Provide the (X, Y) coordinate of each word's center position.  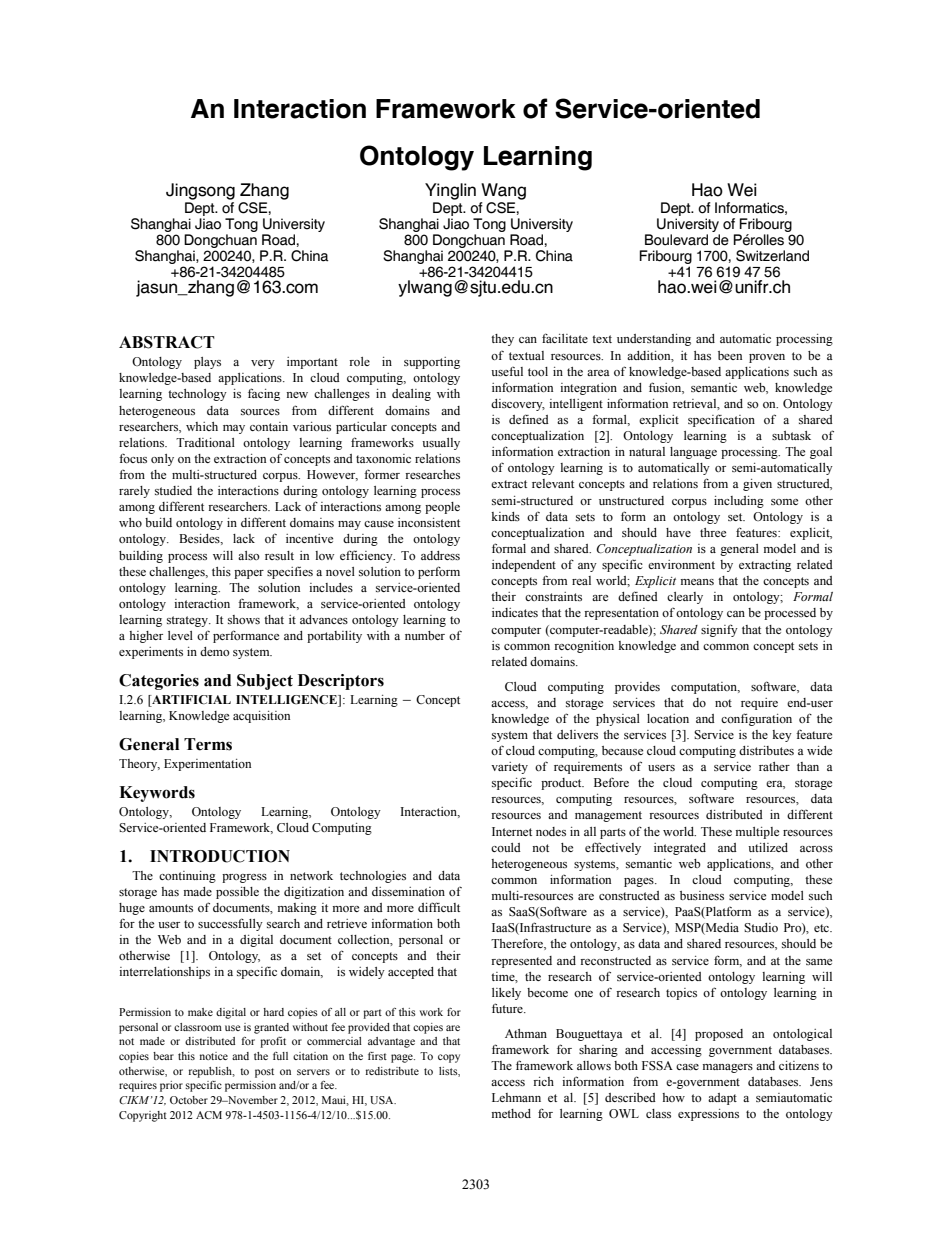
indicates (515, 612)
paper (249, 574)
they (502, 340)
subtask (791, 435)
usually (441, 444)
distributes (766, 750)
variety (509, 768)
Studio (761, 928)
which (202, 426)
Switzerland (772, 256)
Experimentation (207, 765)
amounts (171, 908)
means (697, 582)
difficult (439, 907)
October (189, 1100)
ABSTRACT (167, 342)
